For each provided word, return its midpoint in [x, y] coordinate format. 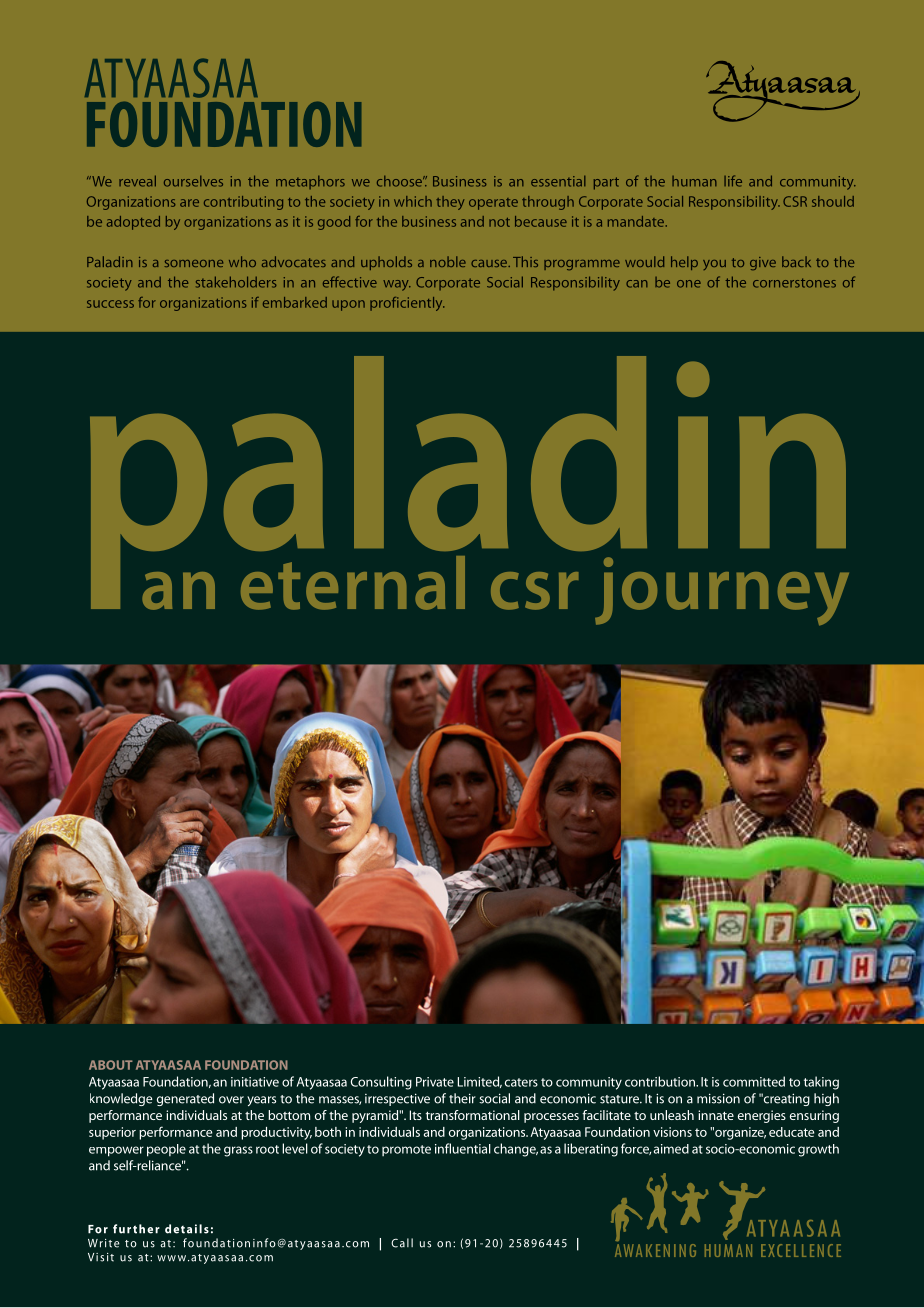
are [189, 203]
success [110, 304]
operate [493, 204]
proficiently [407, 304]
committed [754, 1081]
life [733, 181]
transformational [473, 1115]
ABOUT [111, 1065]
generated [185, 1099]
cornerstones [794, 283]
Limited [480, 1082]
